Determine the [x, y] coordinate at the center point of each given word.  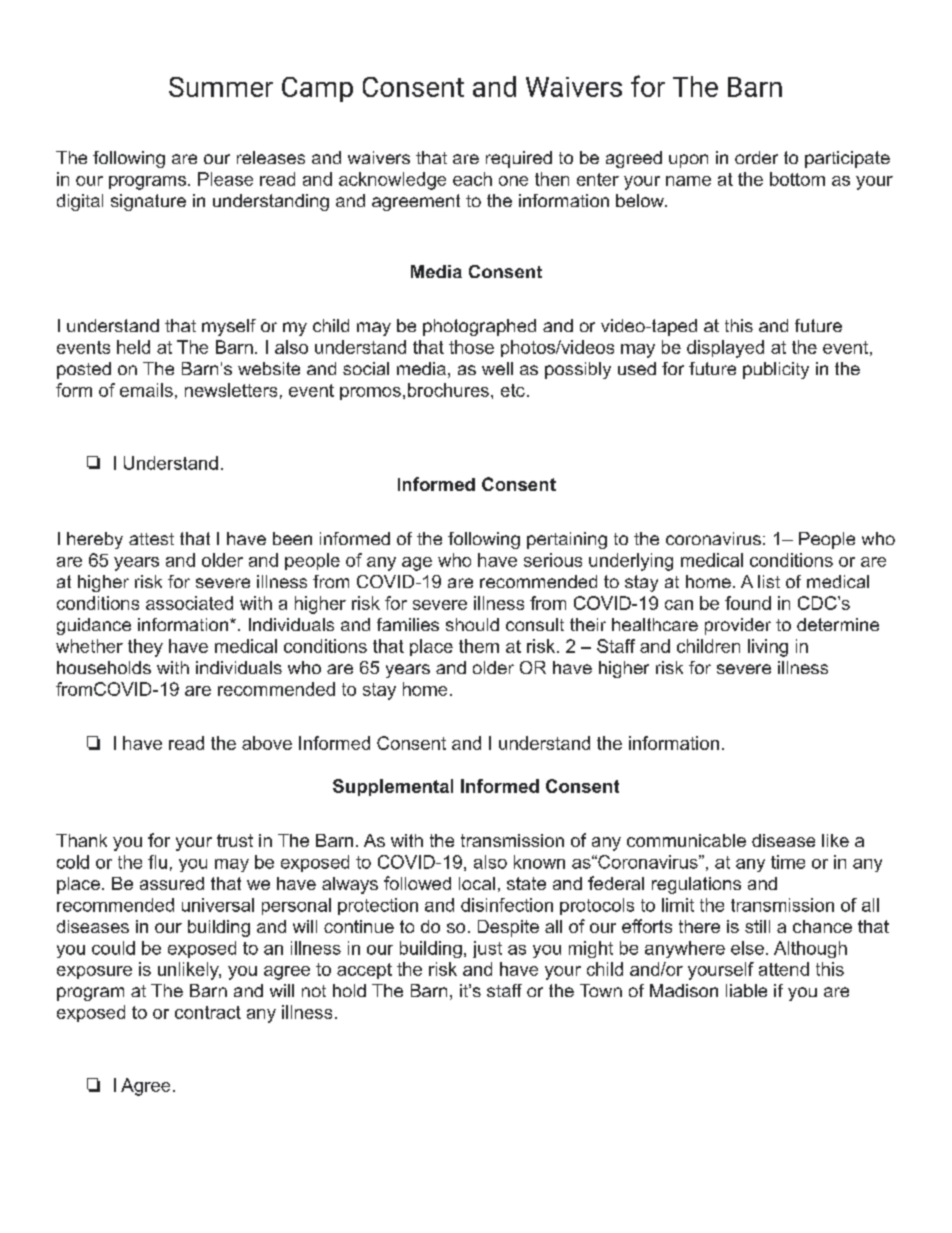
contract [208, 1012]
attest [151, 539]
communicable [686, 840]
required [519, 159]
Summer [221, 87]
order [756, 157]
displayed [725, 349]
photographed [479, 327]
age [417, 564]
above [267, 743]
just [487, 949]
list [769, 581]
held [133, 347]
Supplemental [393, 787]
